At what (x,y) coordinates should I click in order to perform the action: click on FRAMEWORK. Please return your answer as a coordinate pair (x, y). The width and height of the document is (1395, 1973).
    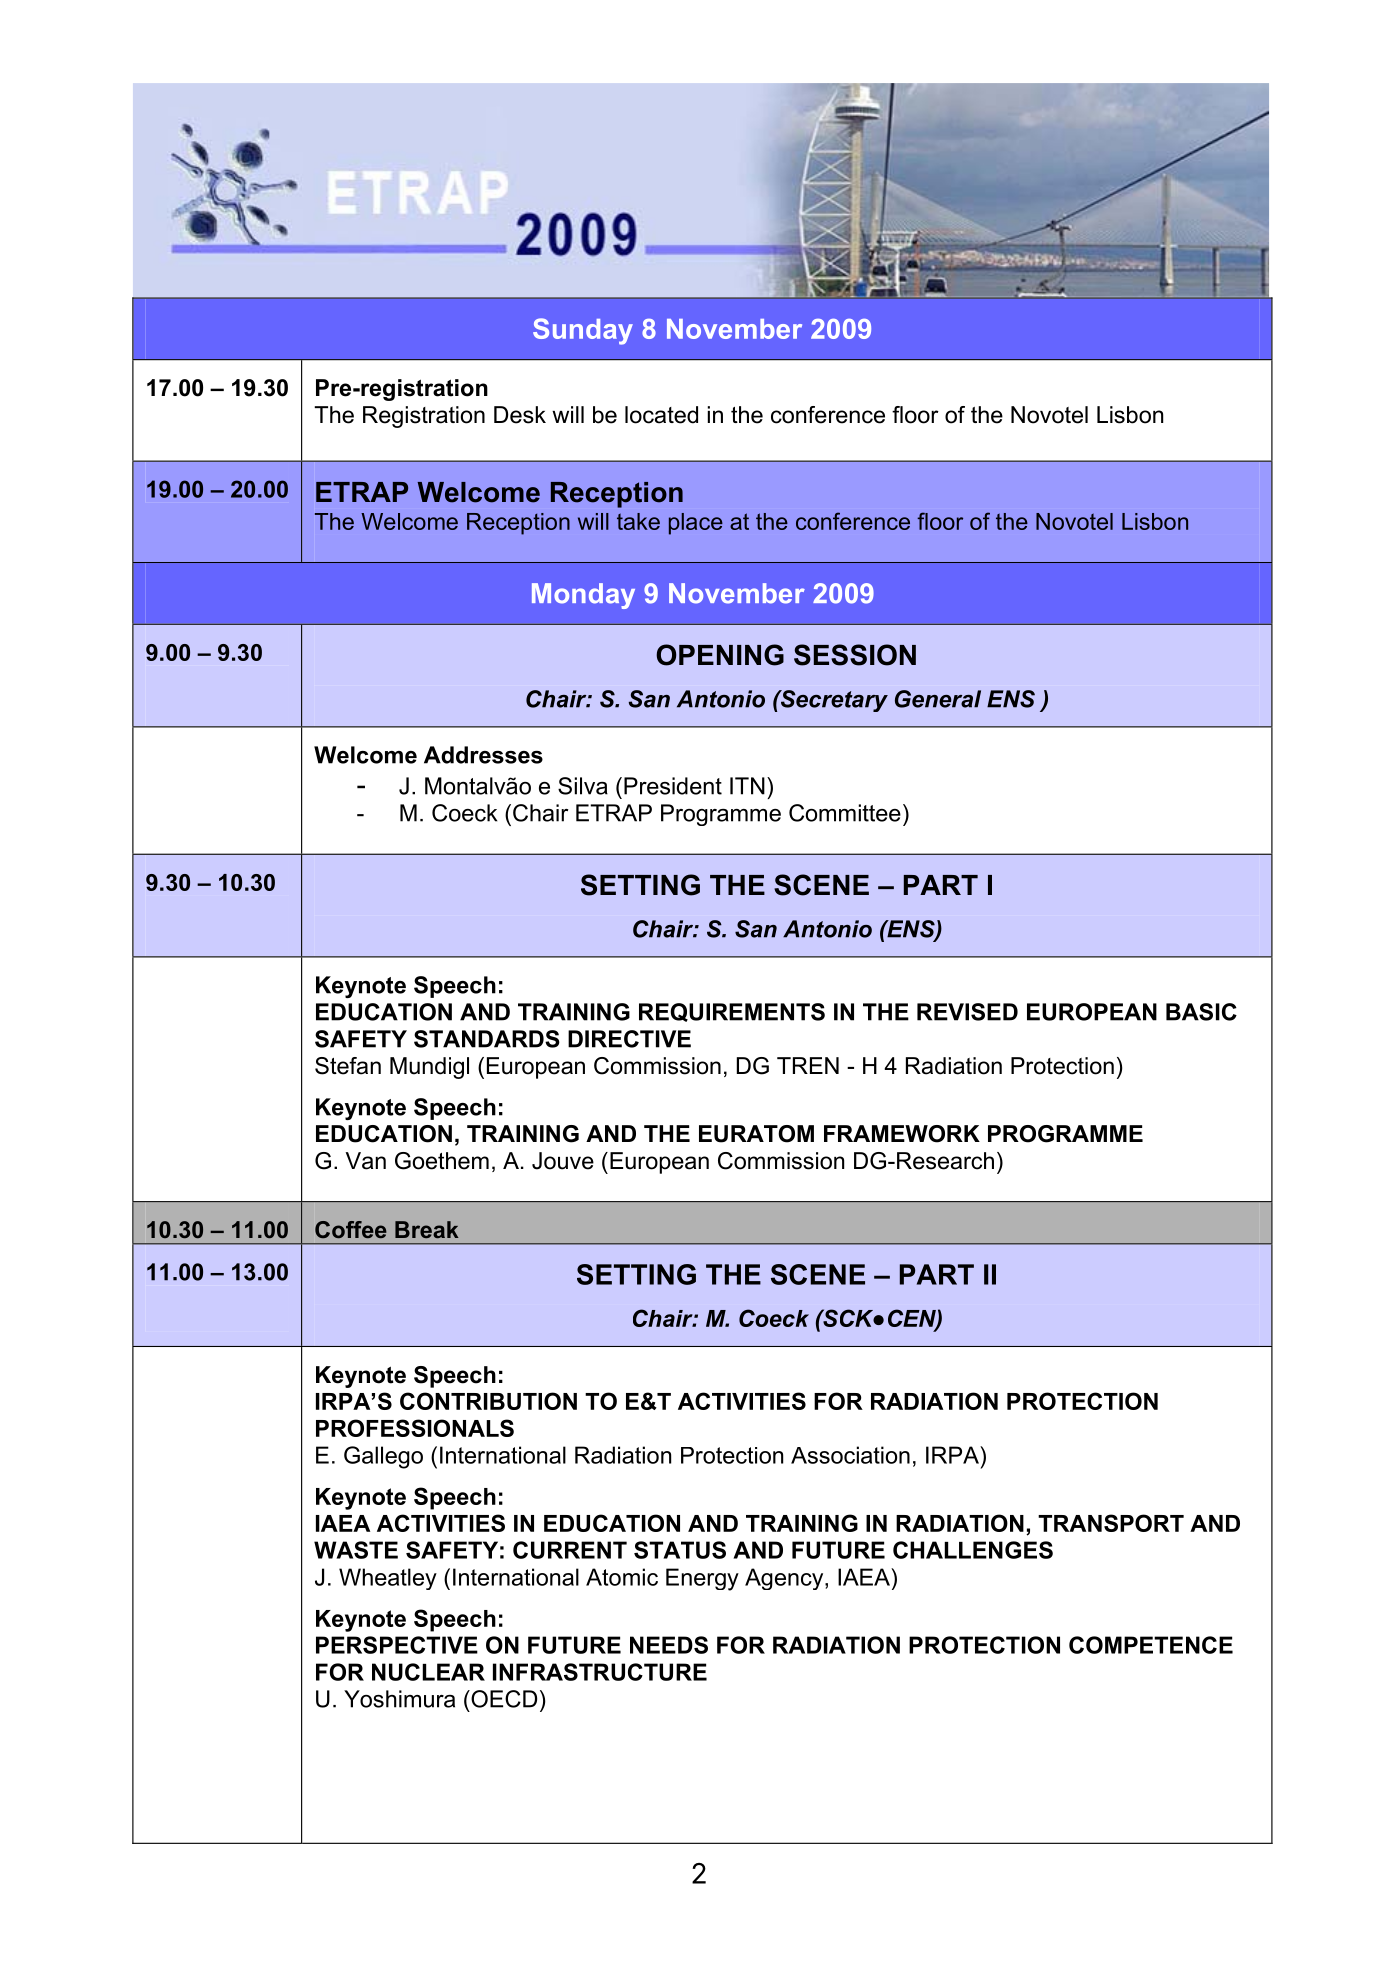
    Looking at the image, I should click on (902, 1134).
